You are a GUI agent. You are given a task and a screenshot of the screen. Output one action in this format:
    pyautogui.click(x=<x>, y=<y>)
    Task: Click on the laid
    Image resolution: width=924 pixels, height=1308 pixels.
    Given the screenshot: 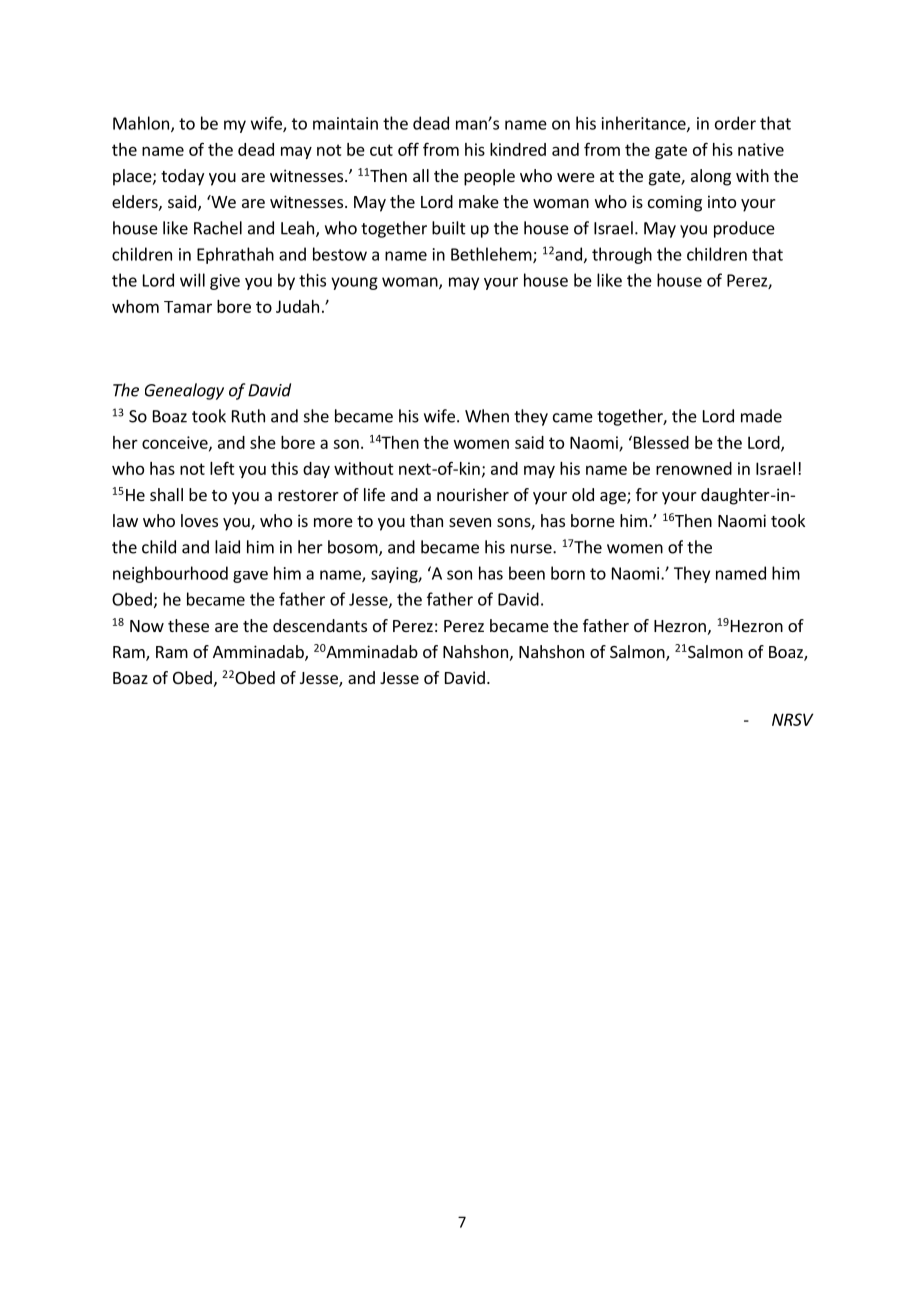 What is the action you would take?
    pyautogui.click(x=227, y=547)
